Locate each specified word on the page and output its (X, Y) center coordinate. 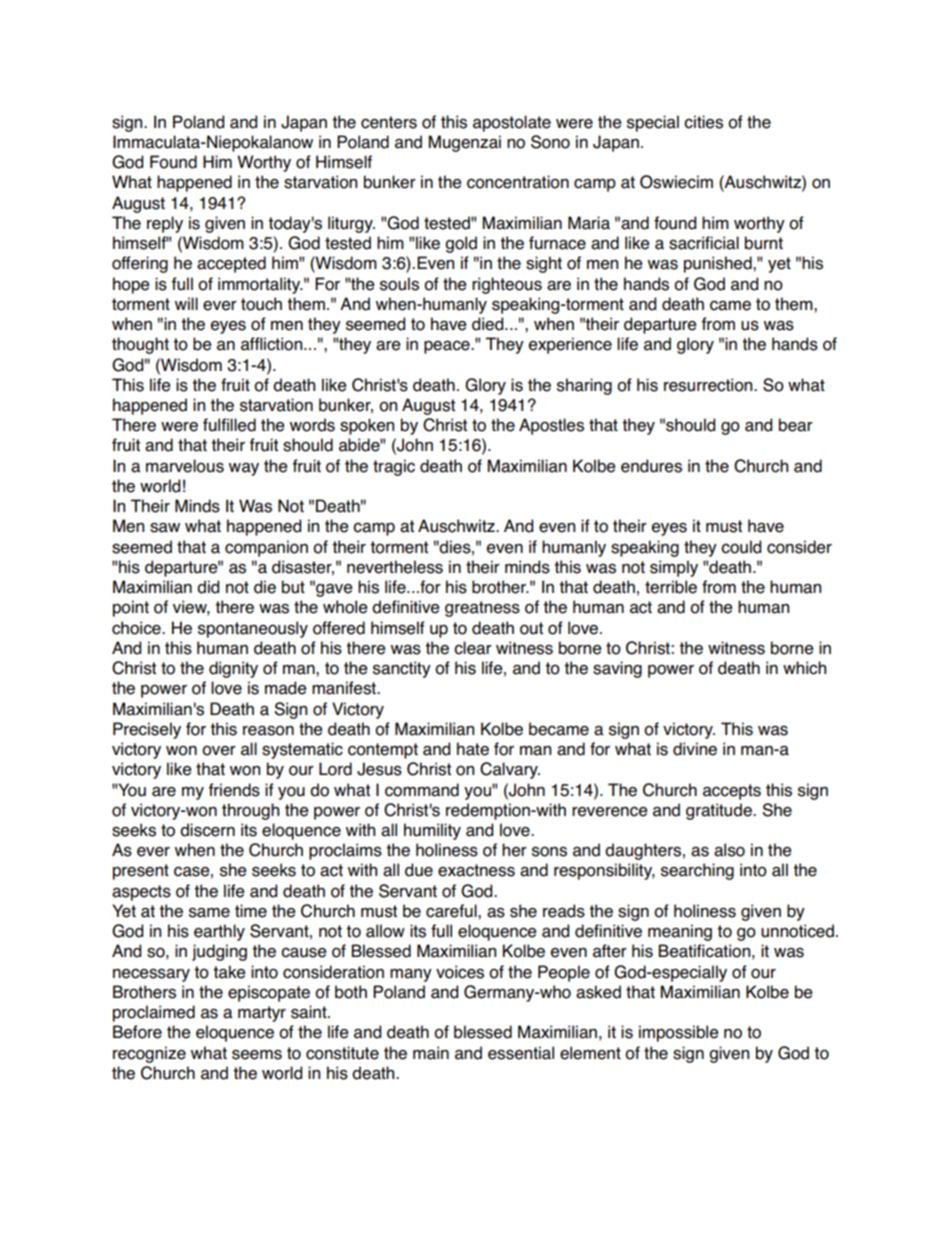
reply (165, 224)
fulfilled (229, 425)
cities (703, 122)
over (219, 750)
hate (473, 749)
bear (796, 425)
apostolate (512, 123)
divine (695, 749)
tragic (394, 467)
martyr (262, 1014)
